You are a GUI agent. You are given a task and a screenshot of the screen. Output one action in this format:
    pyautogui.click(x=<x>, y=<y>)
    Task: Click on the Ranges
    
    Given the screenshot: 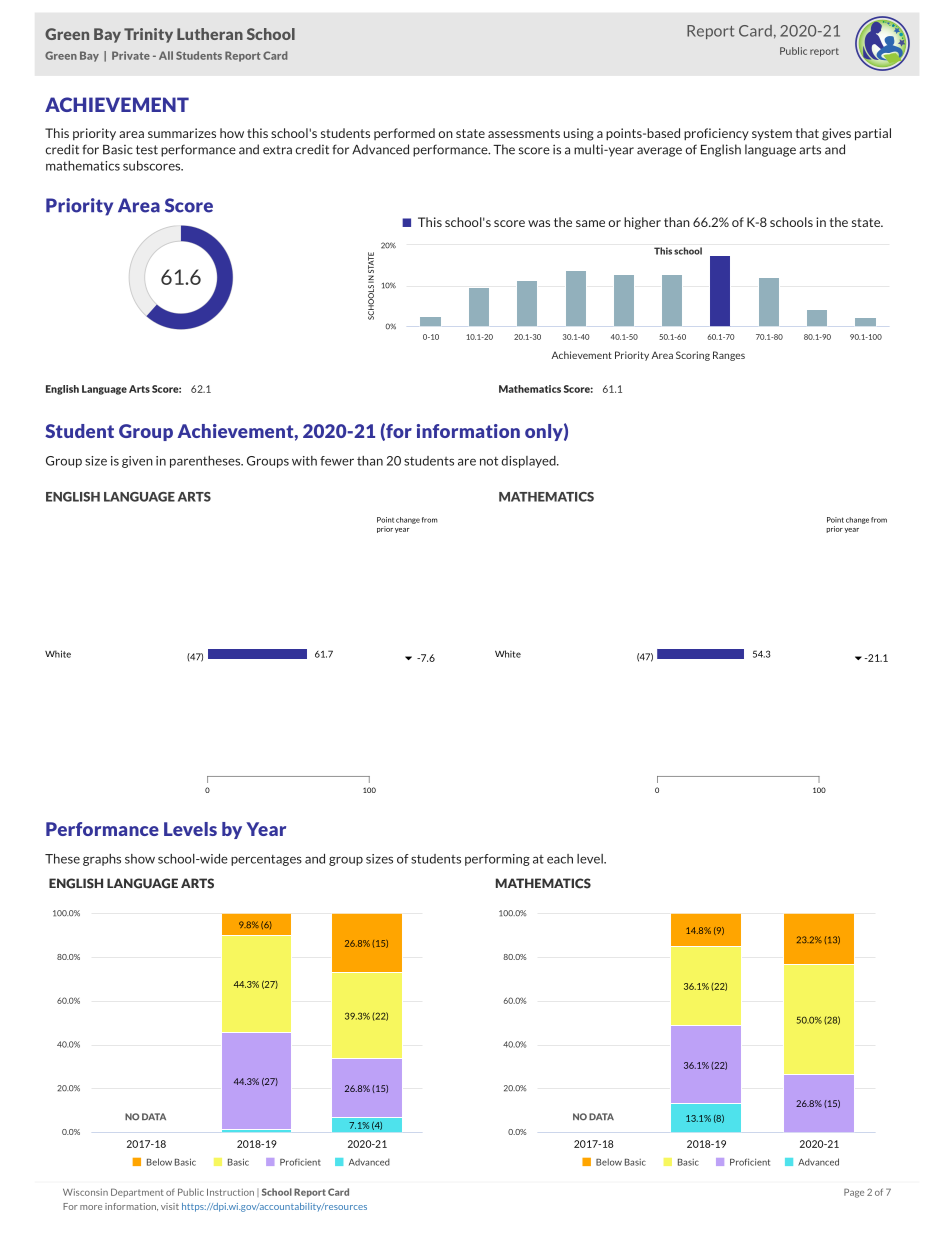 What is the action you would take?
    pyautogui.click(x=729, y=356)
